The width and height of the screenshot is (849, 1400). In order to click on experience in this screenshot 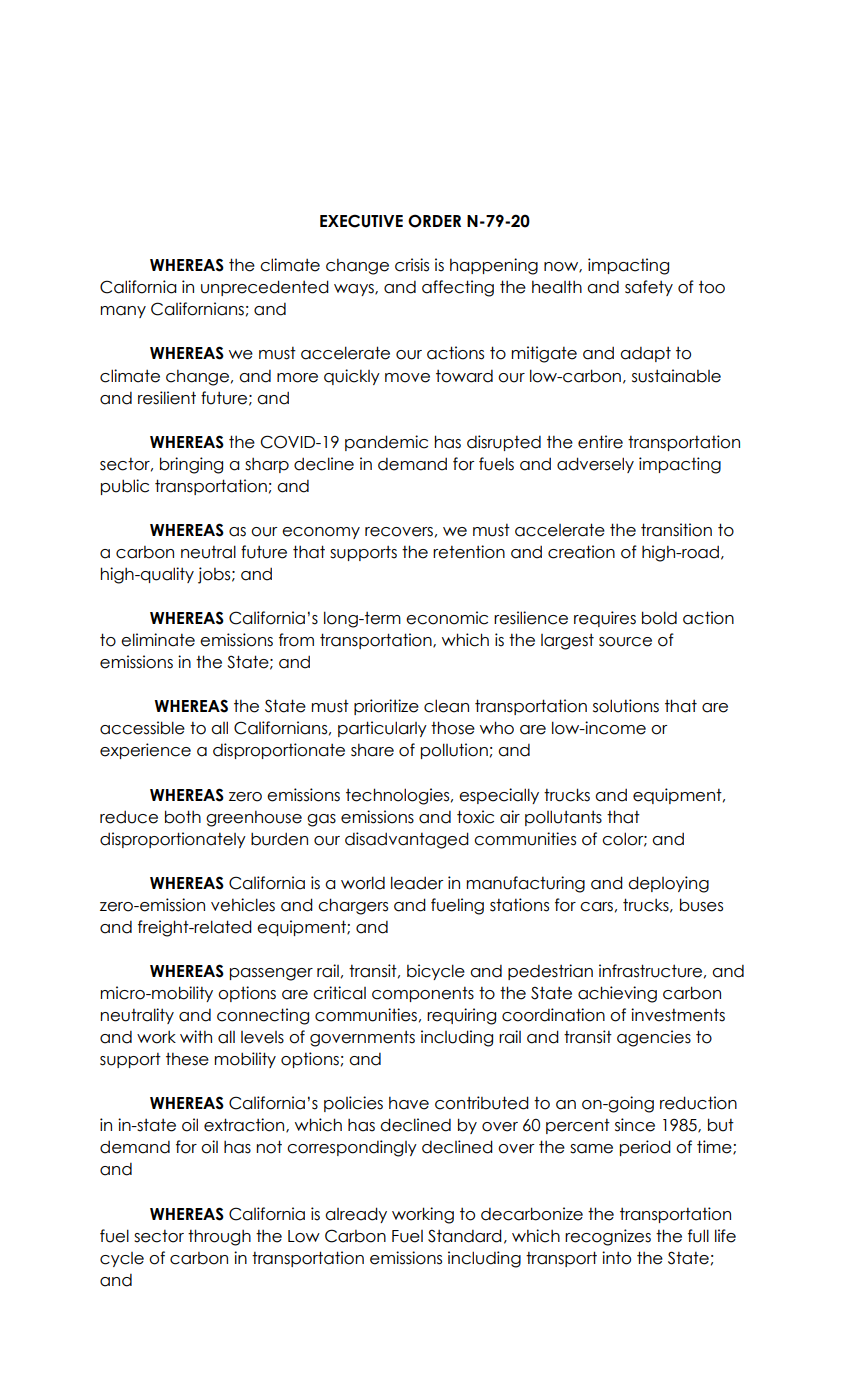, I will do `click(145, 751)`.
